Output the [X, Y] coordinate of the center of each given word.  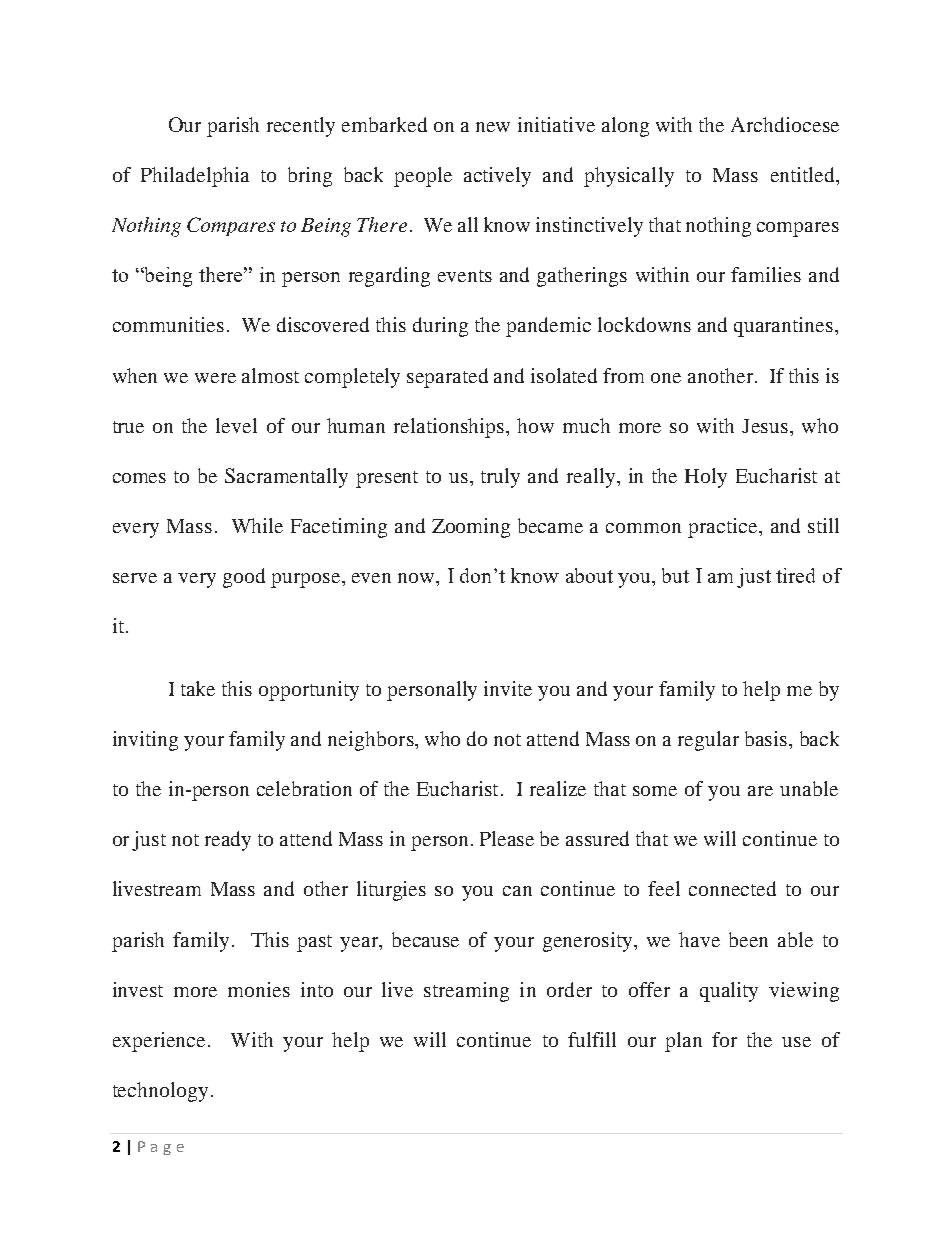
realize [558, 788]
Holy [706, 478]
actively [497, 177]
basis [767, 738]
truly [500, 478]
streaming [466, 992]
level [236, 425]
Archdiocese [785, 124]
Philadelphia [195, 177]
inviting [145, 741]
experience [159, 1042]
